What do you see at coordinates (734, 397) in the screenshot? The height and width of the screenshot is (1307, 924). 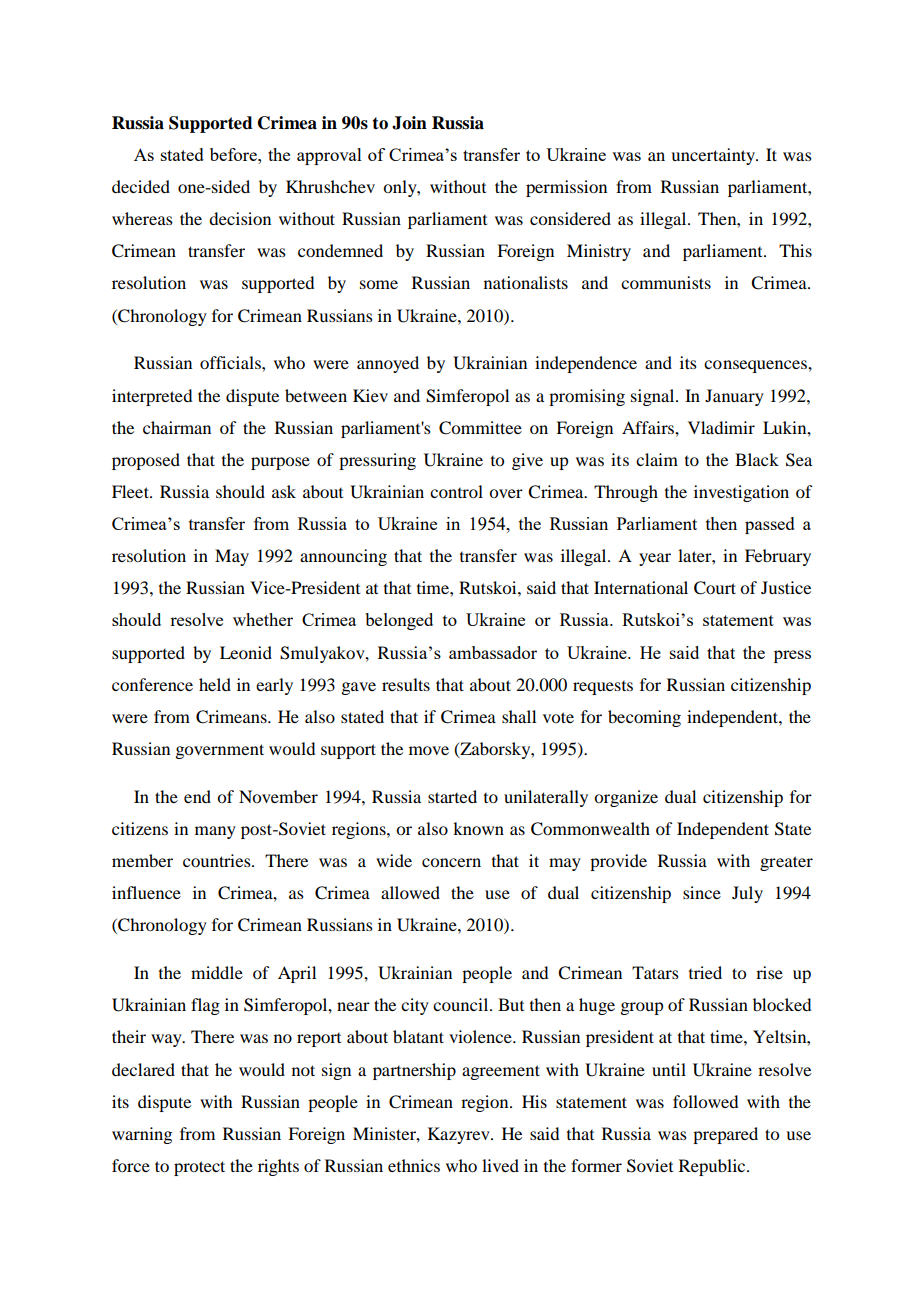 I see `January` at bounding box center [734, 397].
